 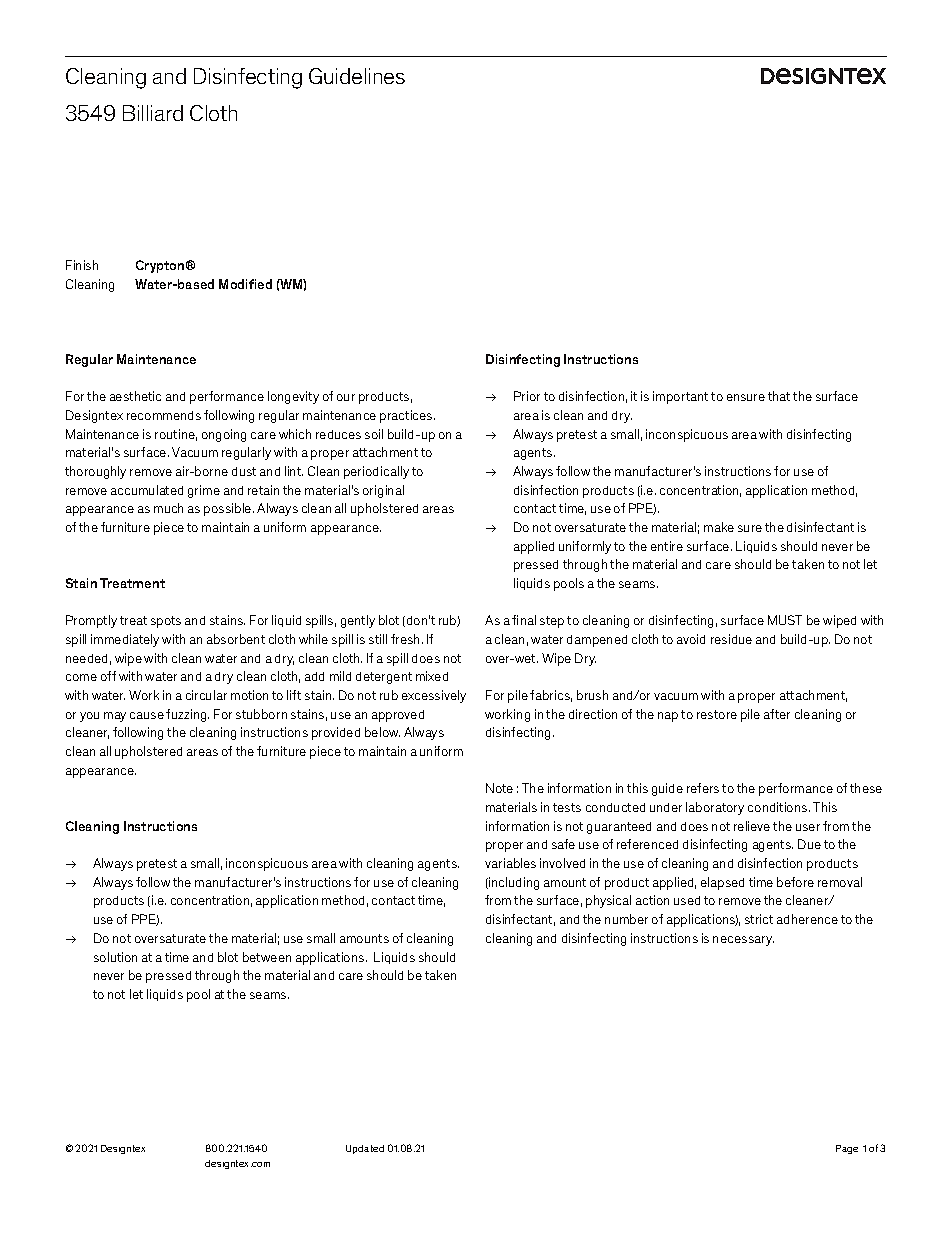 What do you see at coordinates (847, 1149) in the document?
I see `Page` at bounding box center [847, 1149].
